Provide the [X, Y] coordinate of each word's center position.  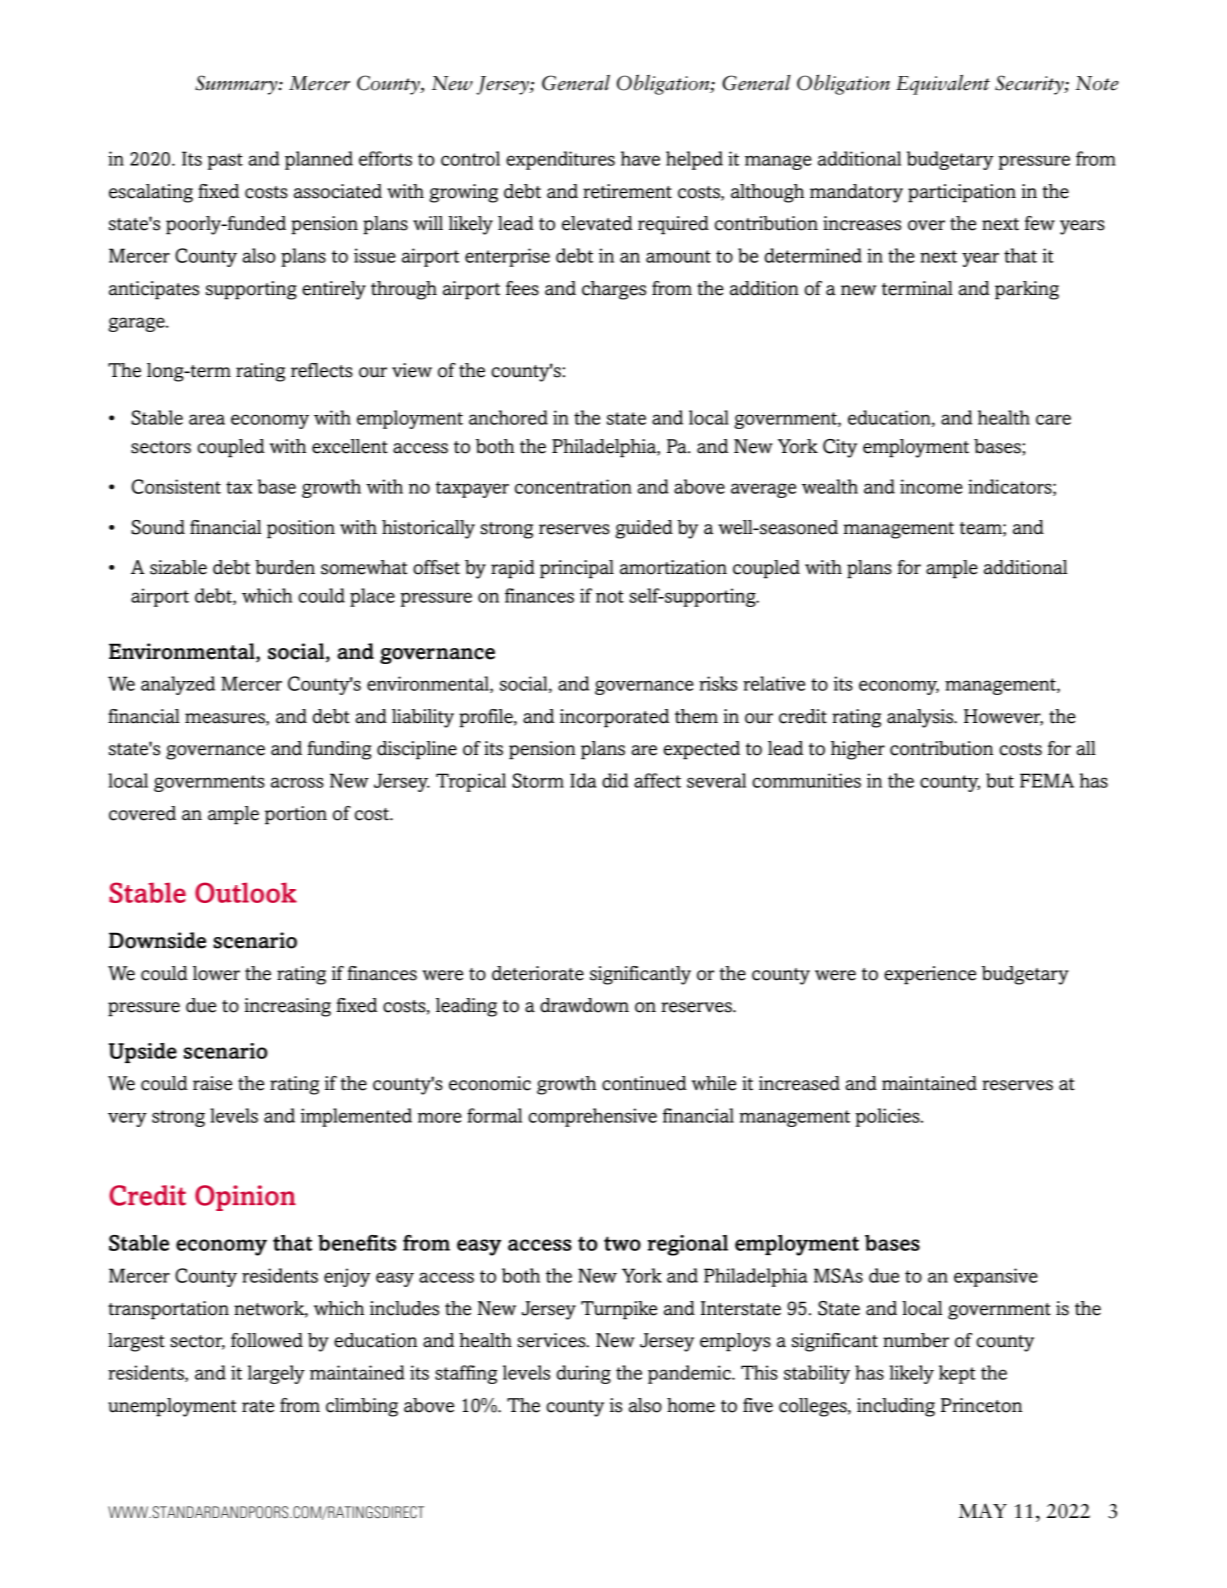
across [297, 782]
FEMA [1047, 780]
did [615, 780]
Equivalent [943, 84]
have [640, 158]
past [225, 161]
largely [276, 1374]
